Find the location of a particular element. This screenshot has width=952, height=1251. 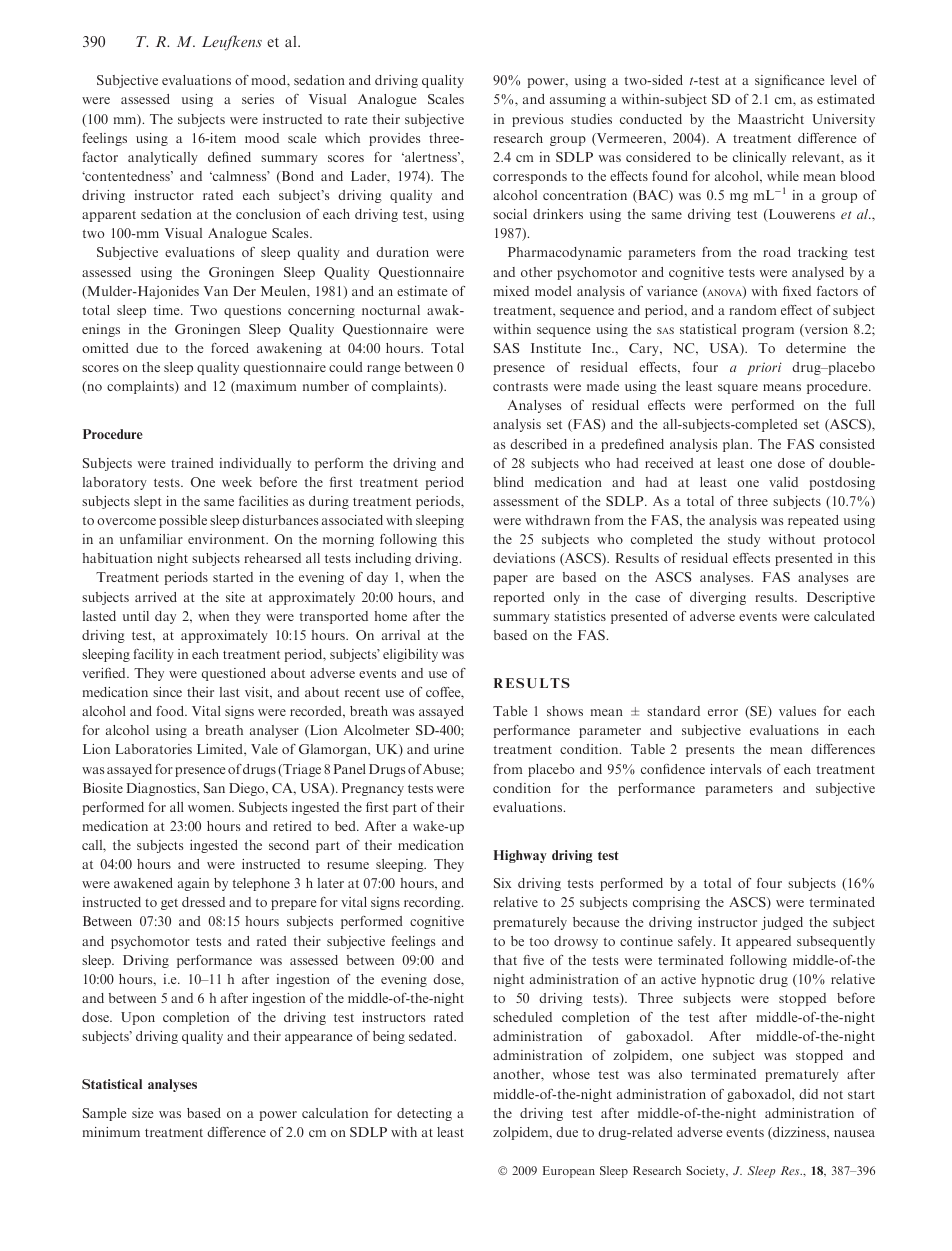

previous is located at coordinates (537, 120).
